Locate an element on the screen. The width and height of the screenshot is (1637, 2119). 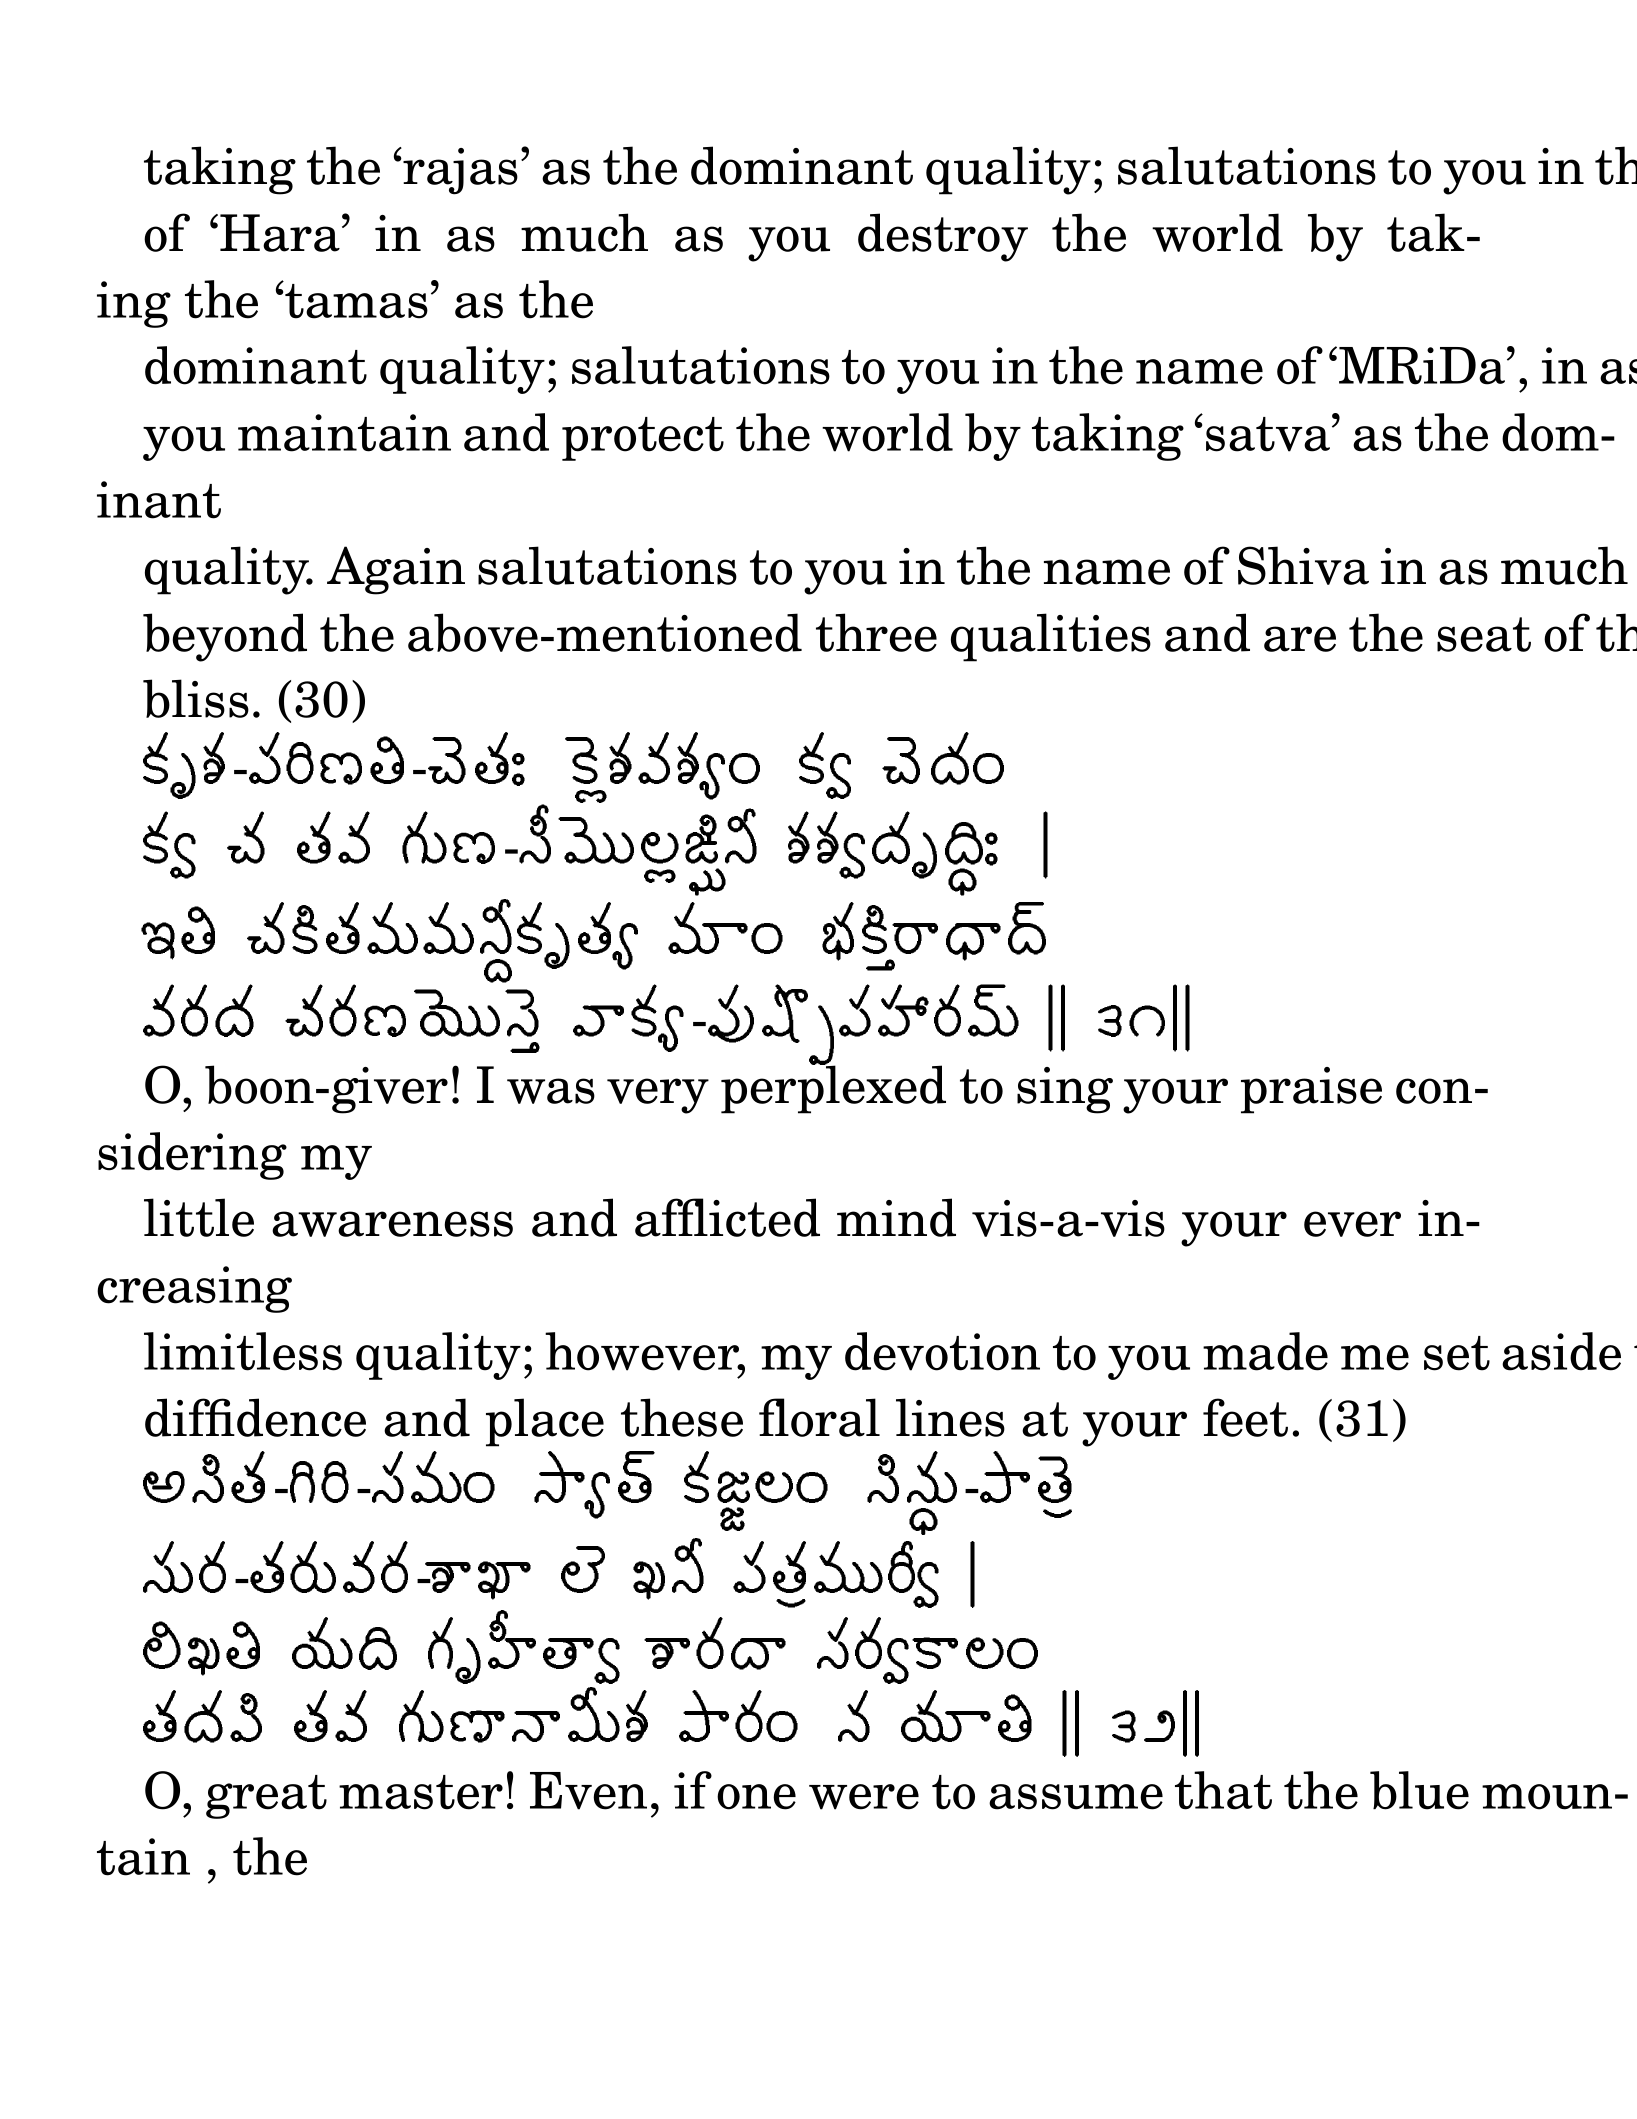
Hara is located at coordinates (280, 233).
